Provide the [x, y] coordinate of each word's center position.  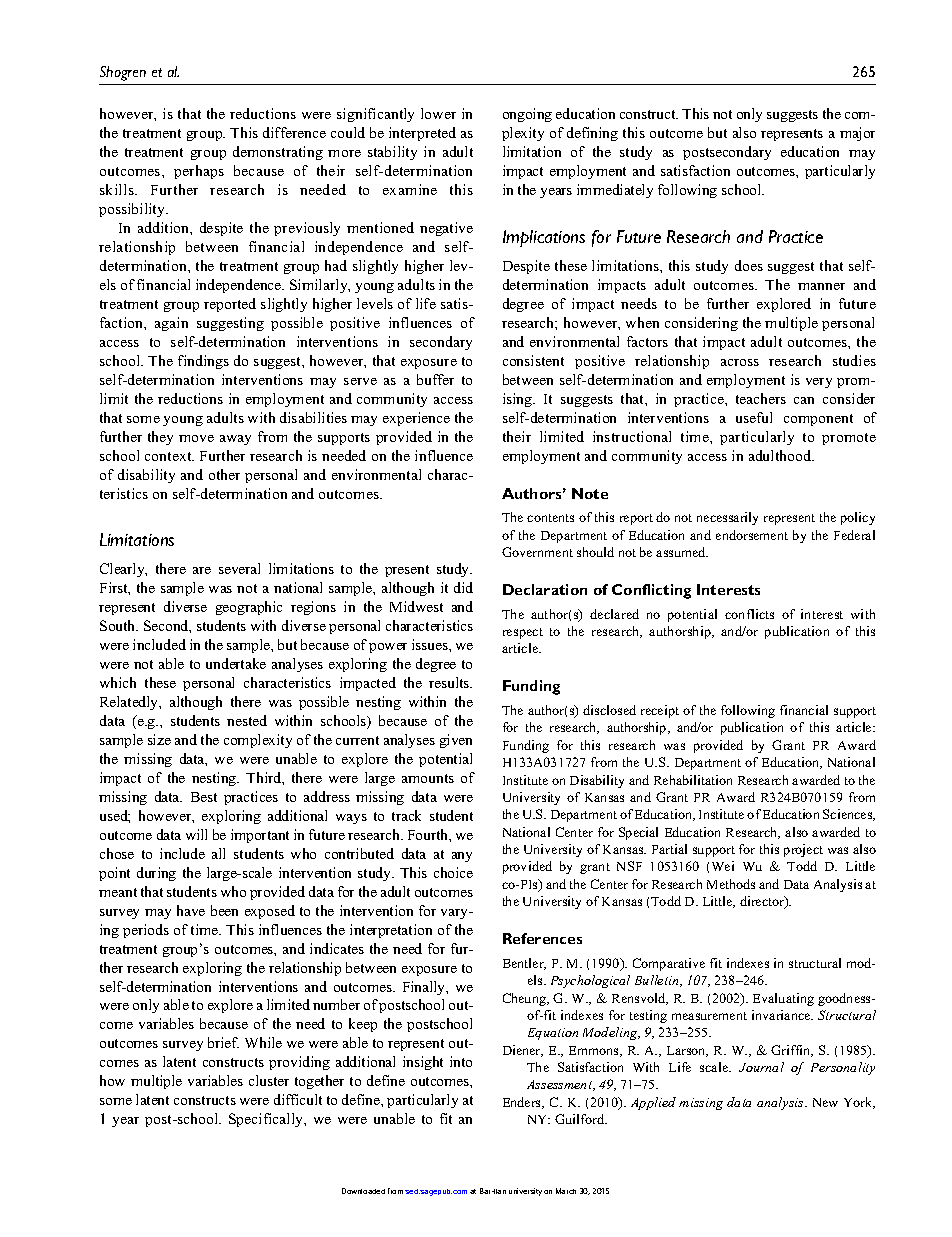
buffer [435, 379]
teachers [761, 398]
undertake [236, 663]
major [857, 134]
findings [203, 362]
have [191, 910]
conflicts [749, 614]
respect [523, 633]
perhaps [199, 172]
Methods [731, 884]
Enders [523, 1103]
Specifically [267, 1120]
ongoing [527, 115]
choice [453, 872]
